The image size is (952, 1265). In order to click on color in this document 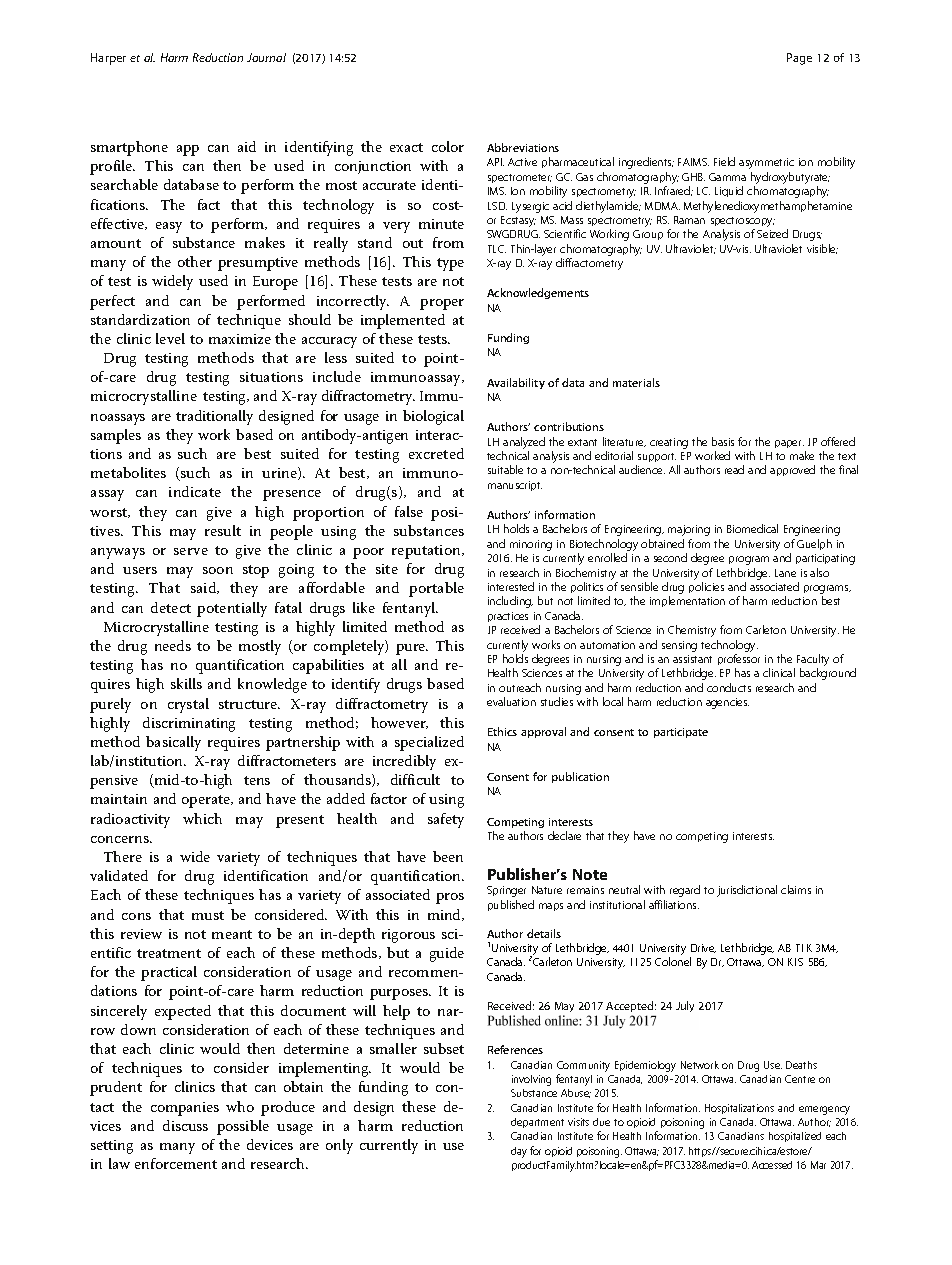, I will do `click(448, 146)`.
